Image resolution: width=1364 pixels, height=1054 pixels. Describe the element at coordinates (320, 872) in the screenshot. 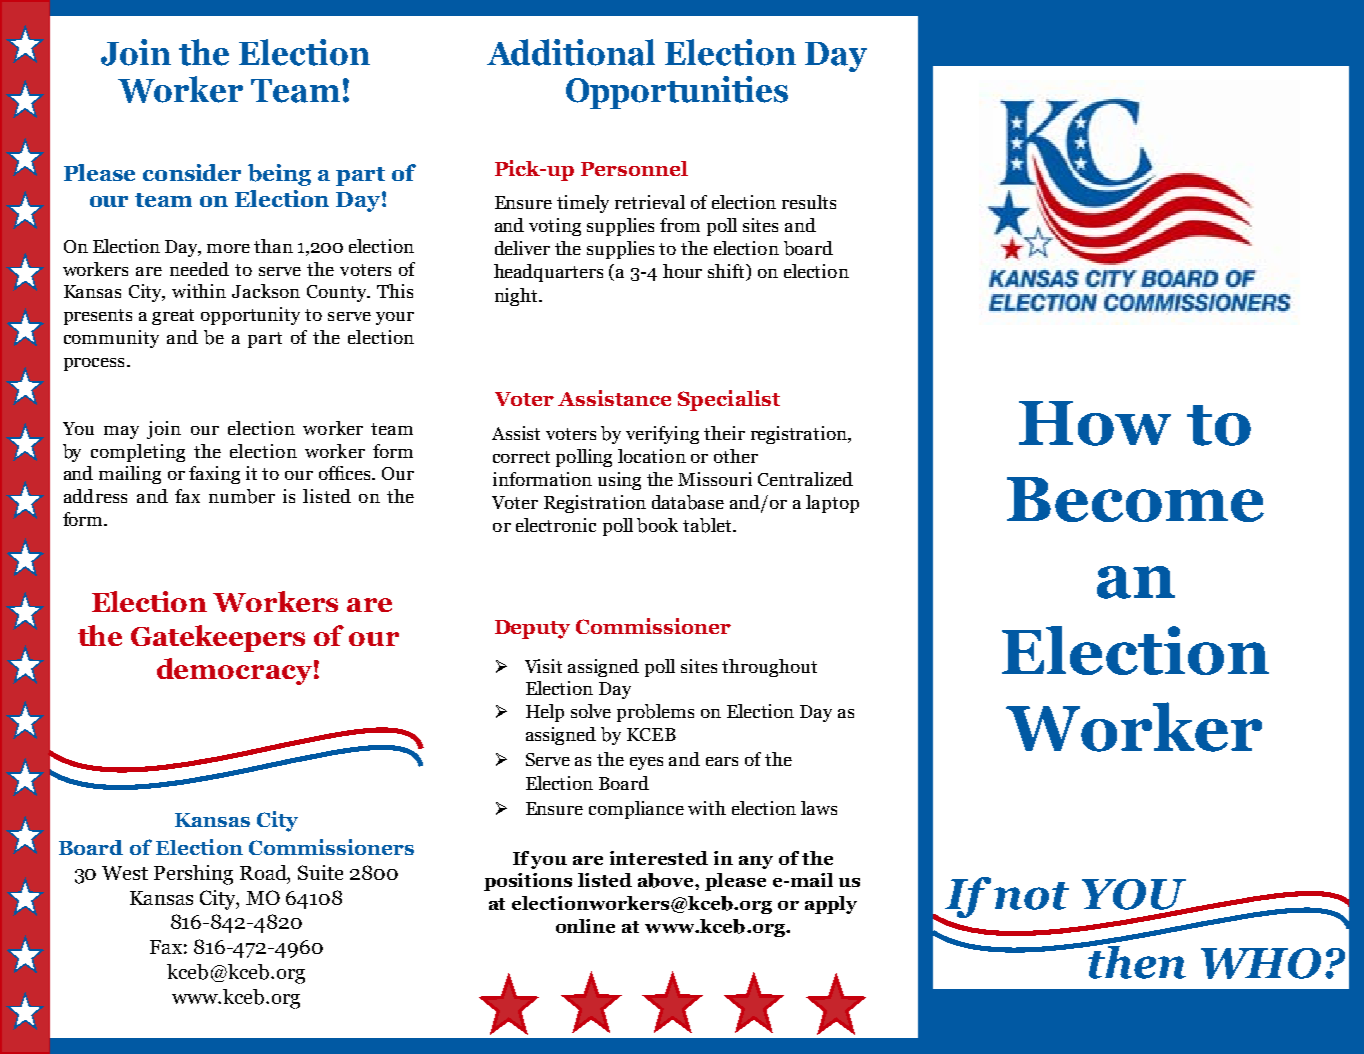

I see `Suite` at that location.
